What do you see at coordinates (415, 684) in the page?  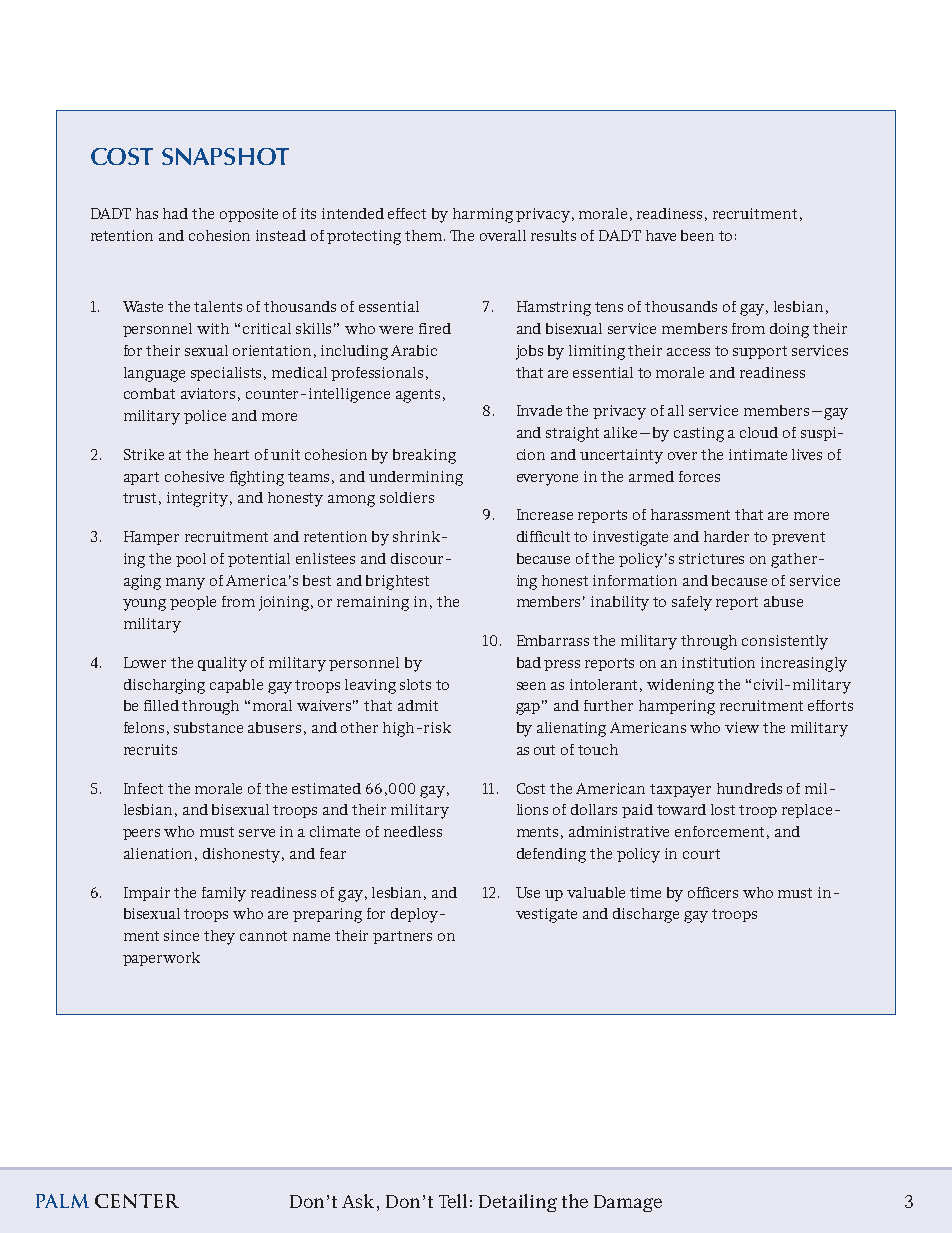 I see `slots` at bounding box center [415, 684].
